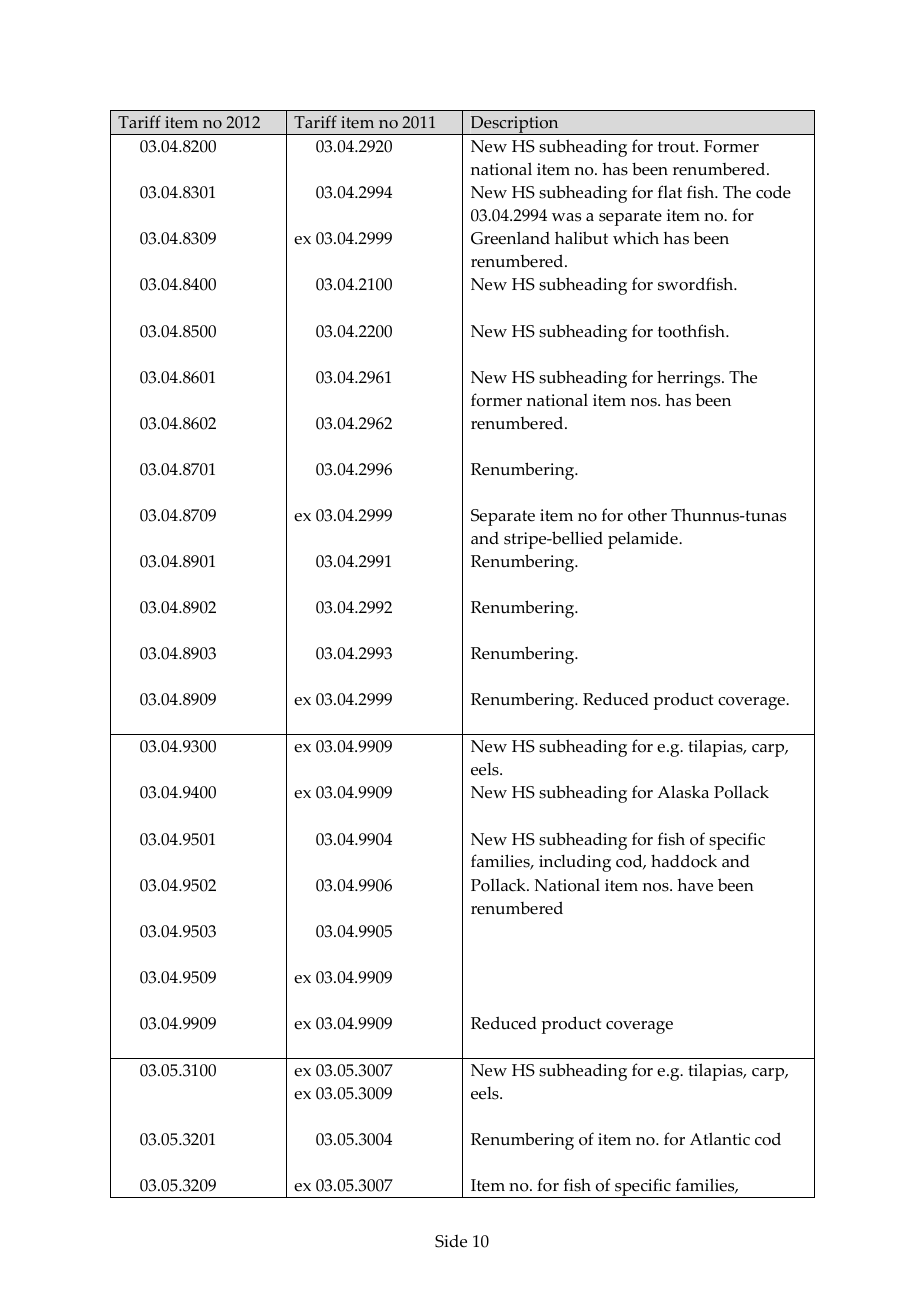 This screenshot has height=1308, width=924. Describe the element at coordinates (581, 238) in the screenshot. I see `halibut` at that location.
